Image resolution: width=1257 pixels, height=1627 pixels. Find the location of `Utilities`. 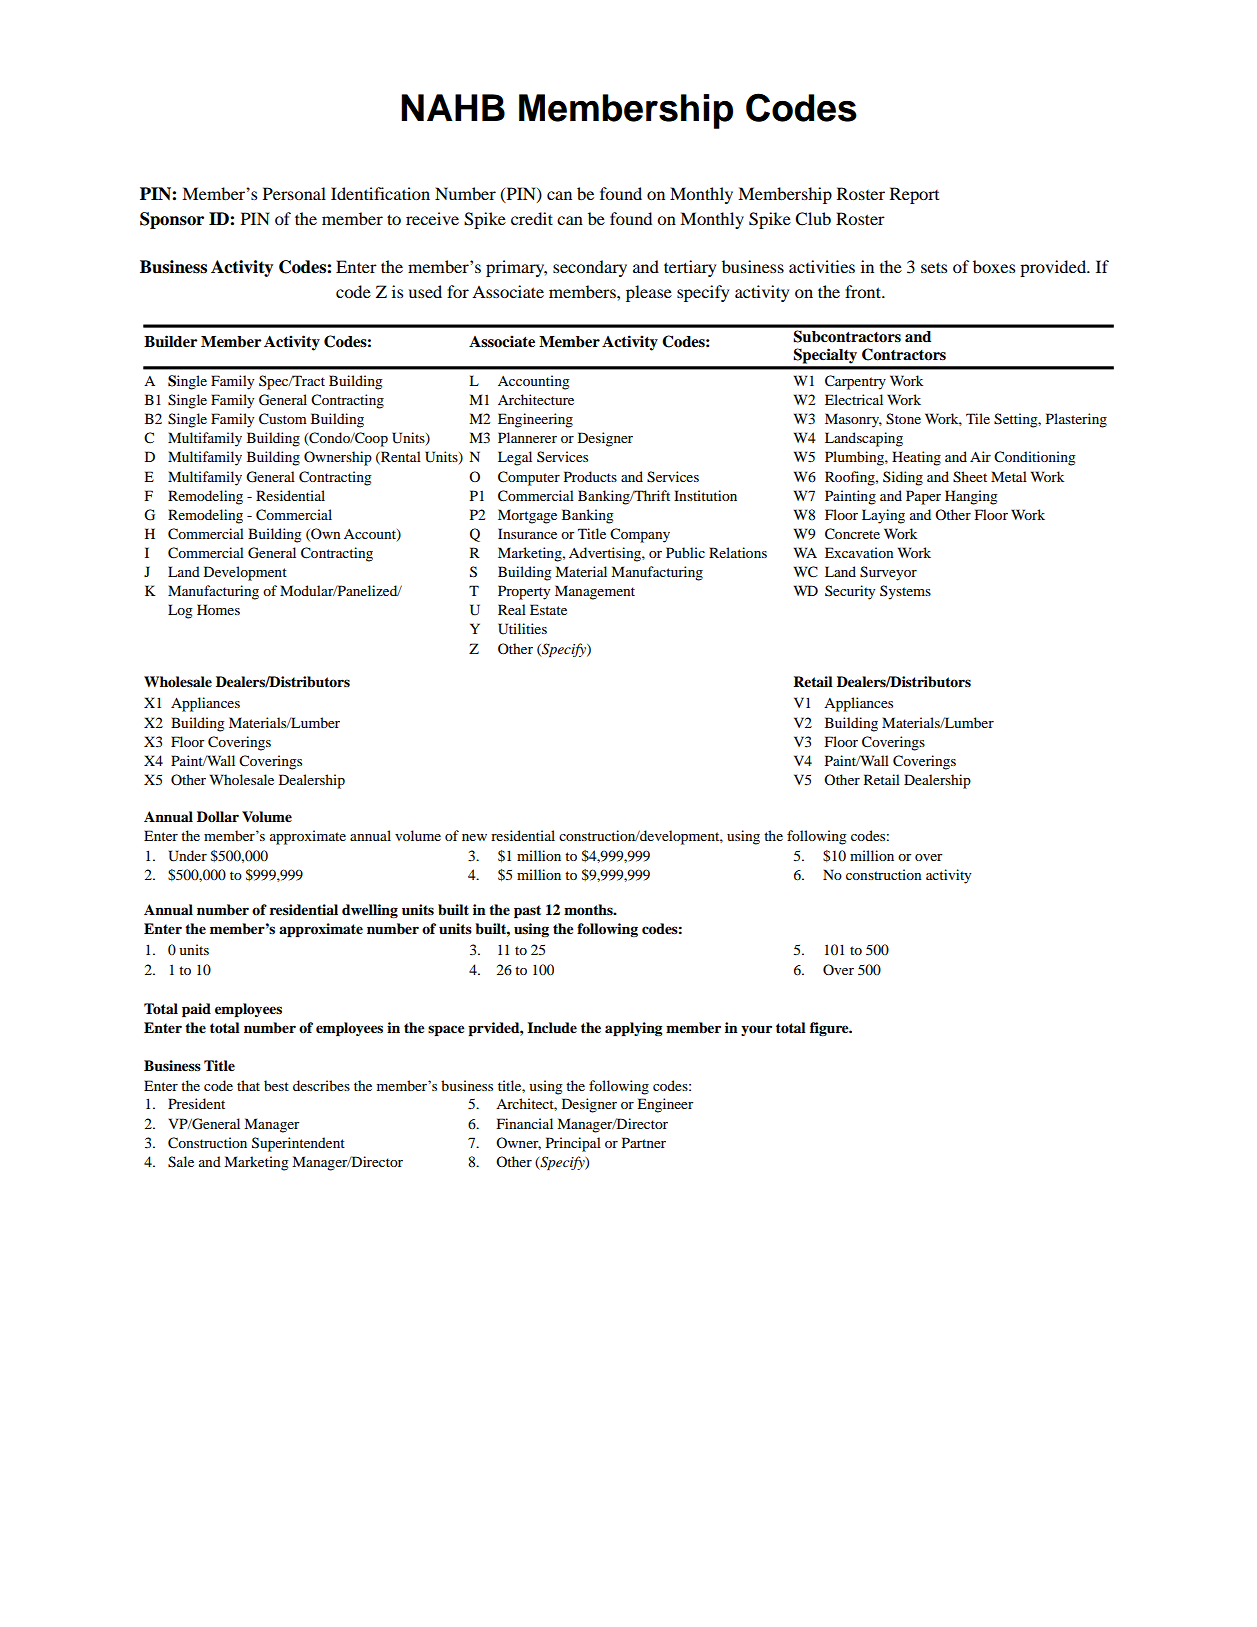

Utilities is located at coordinates (522, 629).
